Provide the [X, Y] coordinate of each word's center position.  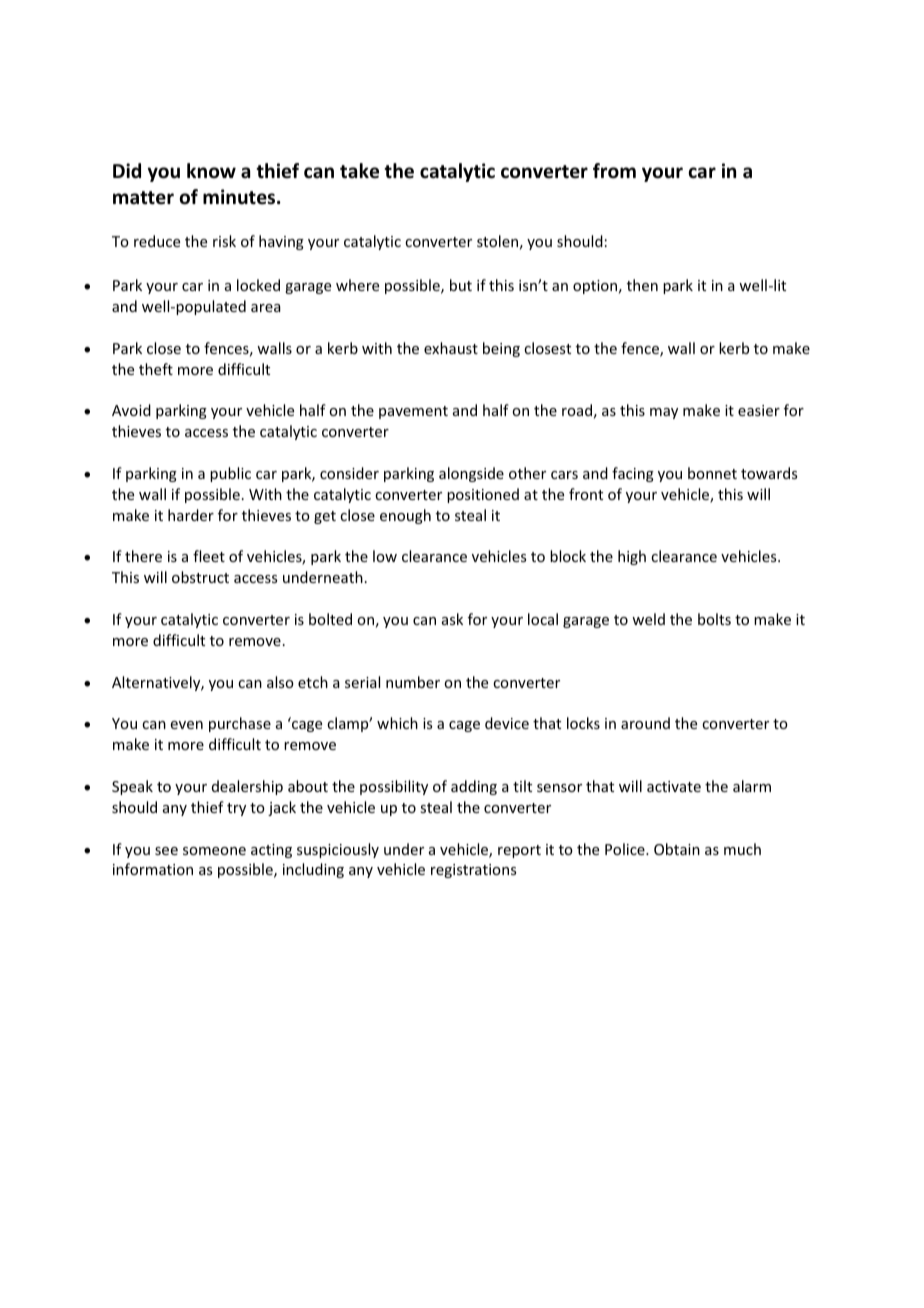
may [664, 413]
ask [452, 619]
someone [214, 851]
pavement [413, 412]
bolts [714, 619]
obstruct [200, 577]
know [211, 171]
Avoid [131, 410]
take [359, 171]
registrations [473, 871]
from [614, 171]
